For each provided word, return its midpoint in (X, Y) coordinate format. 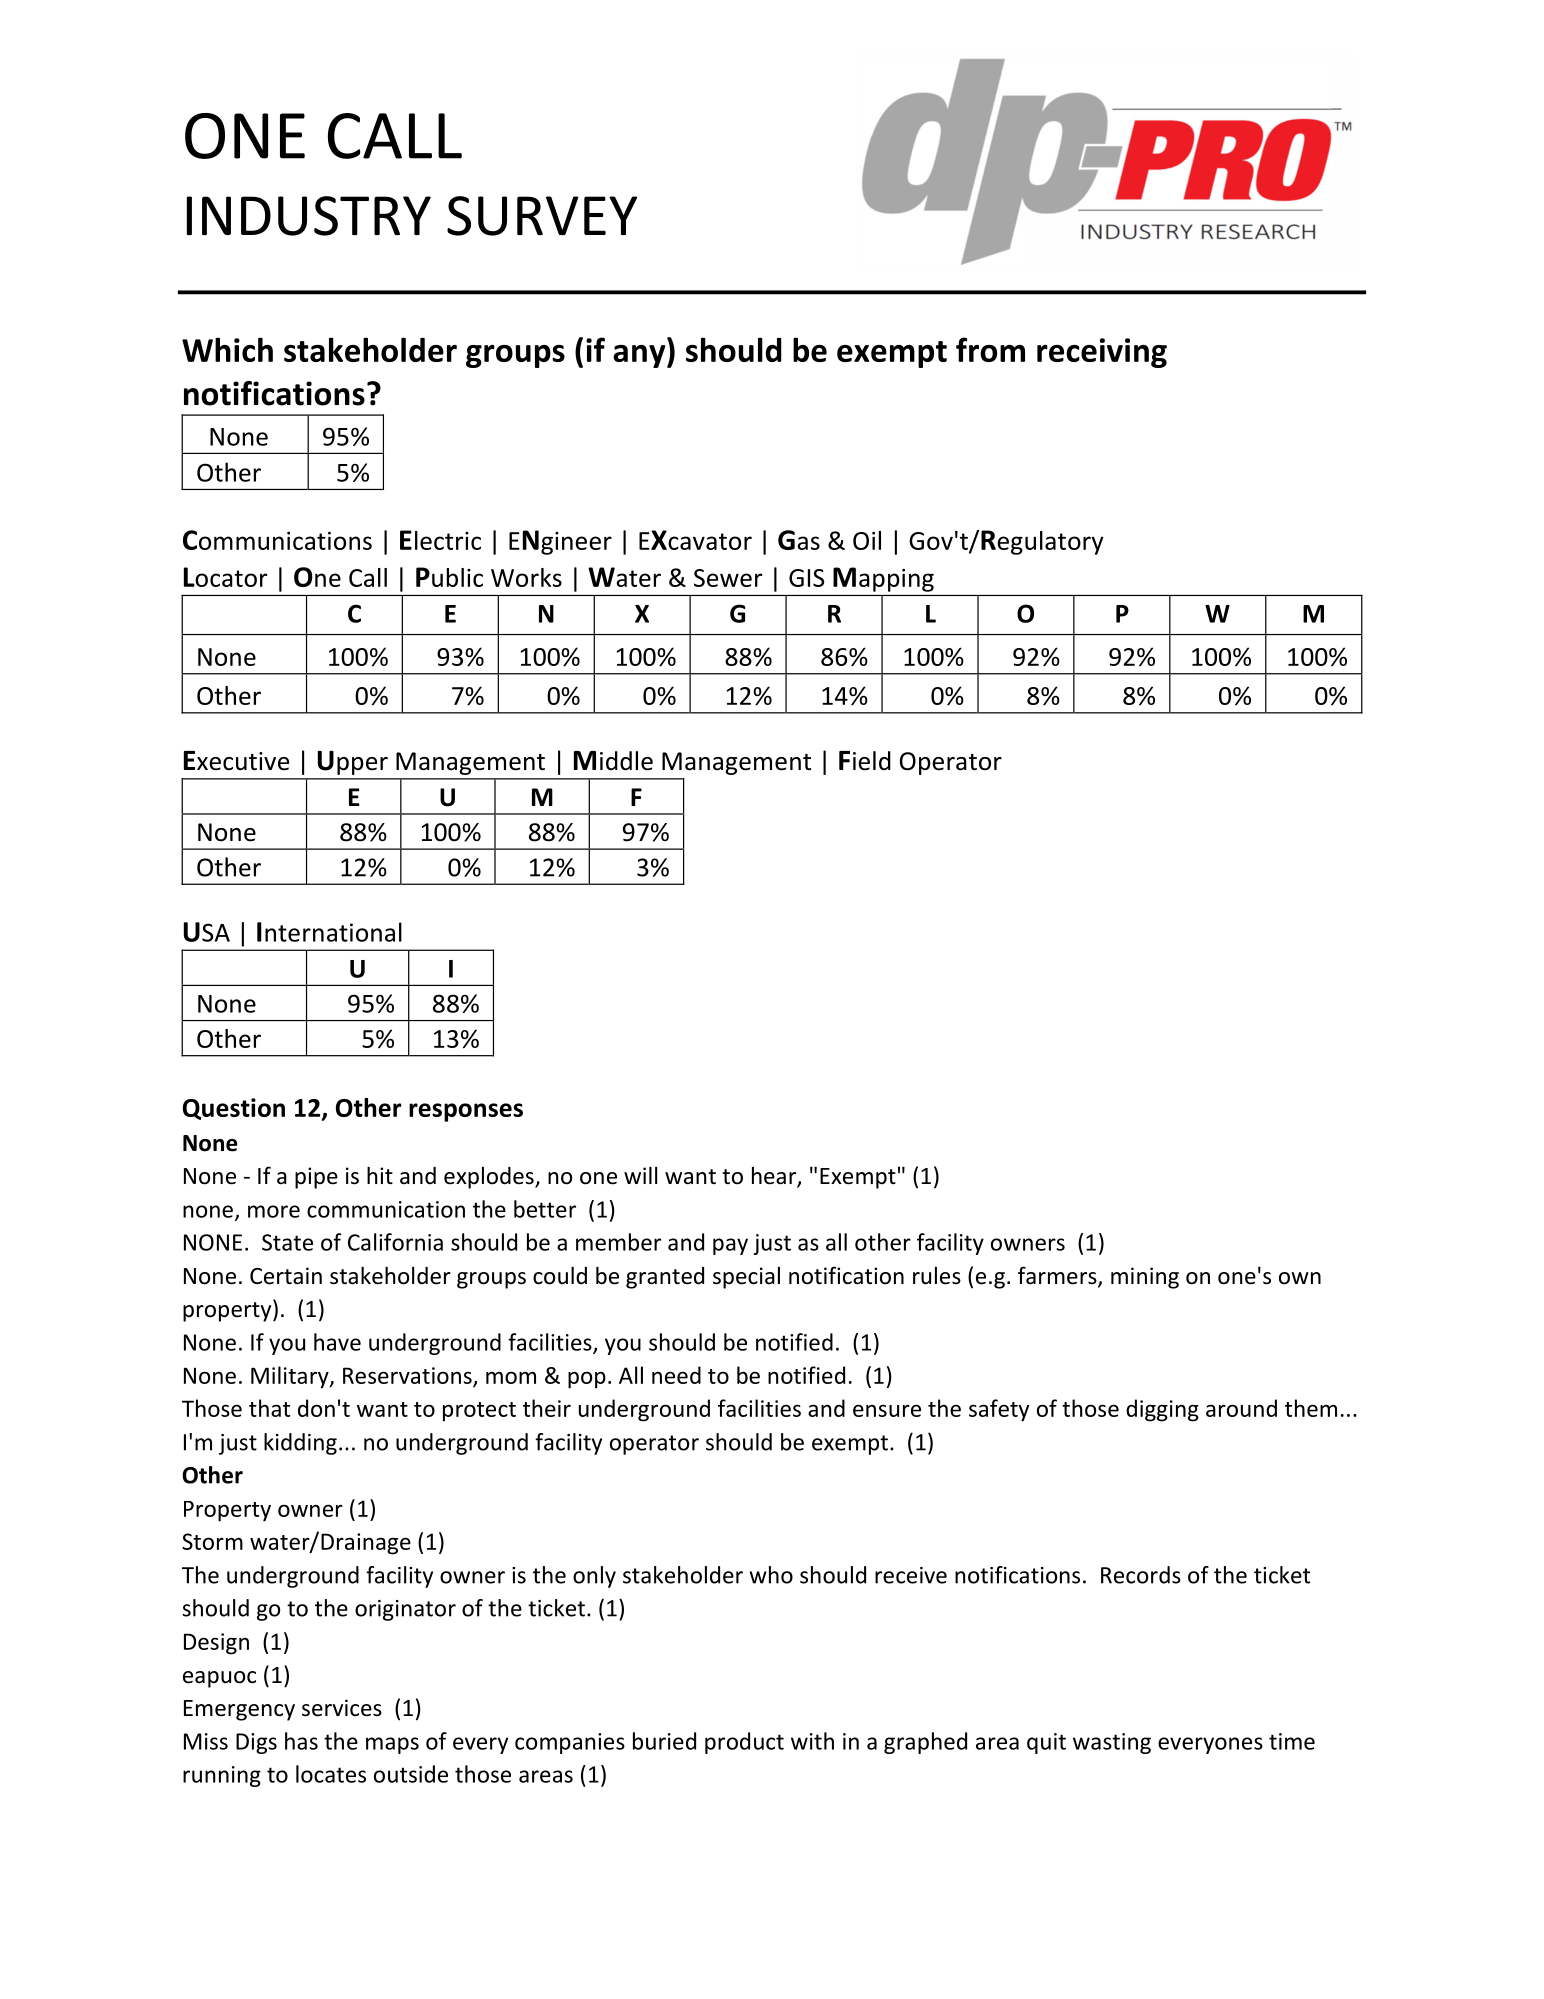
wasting (1112, 1743)
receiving (1102, 353)
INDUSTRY (309, 216)
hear (775, 1177)
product (744, 1743)
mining (1145, 1278)
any (640, 356)
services (342, 1708)
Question (234, 1109)
